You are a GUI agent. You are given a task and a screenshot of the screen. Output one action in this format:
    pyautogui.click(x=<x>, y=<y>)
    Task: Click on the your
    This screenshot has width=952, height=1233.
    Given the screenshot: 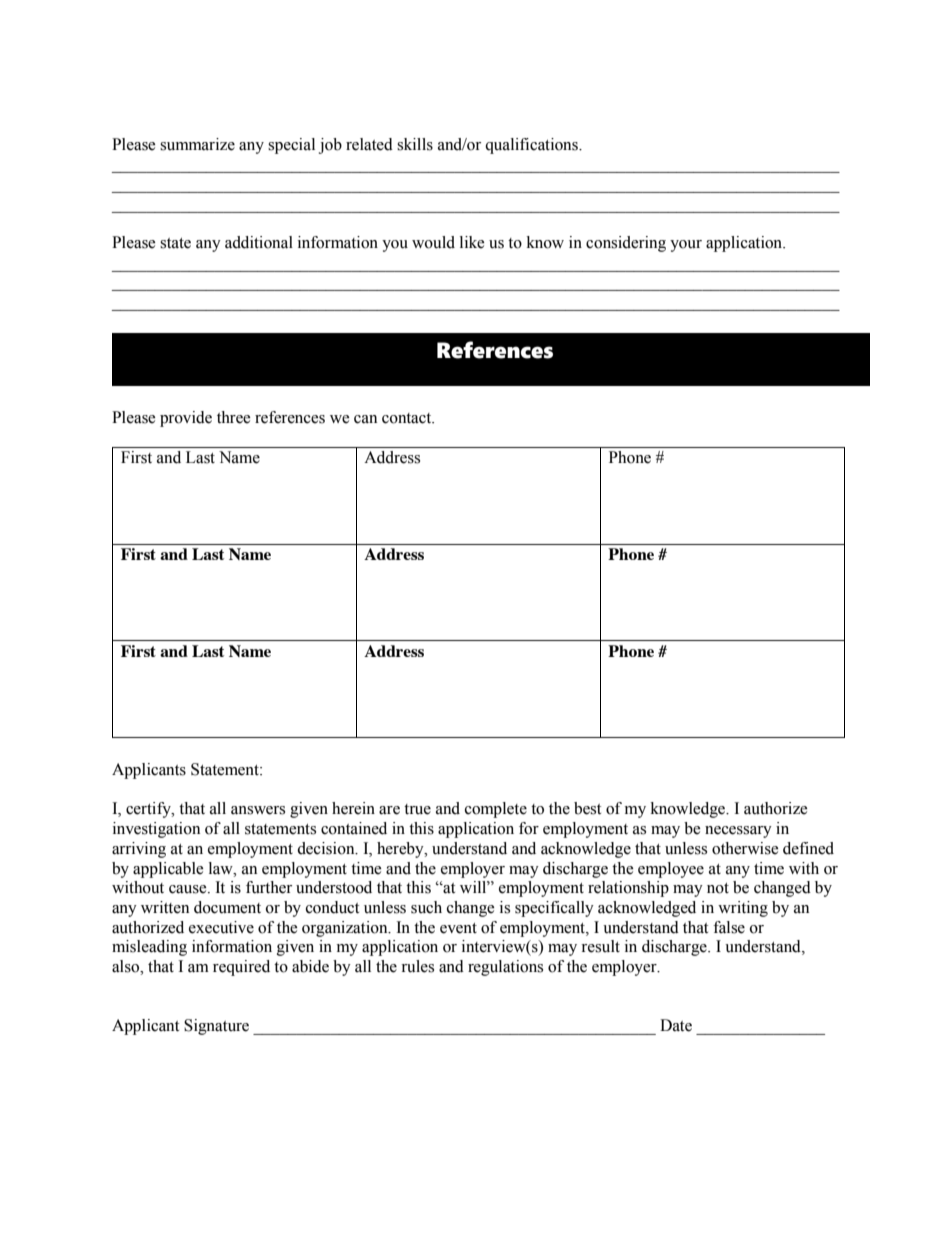 What is the action you would take?
    pyautogui.click(x=686, y=246)
